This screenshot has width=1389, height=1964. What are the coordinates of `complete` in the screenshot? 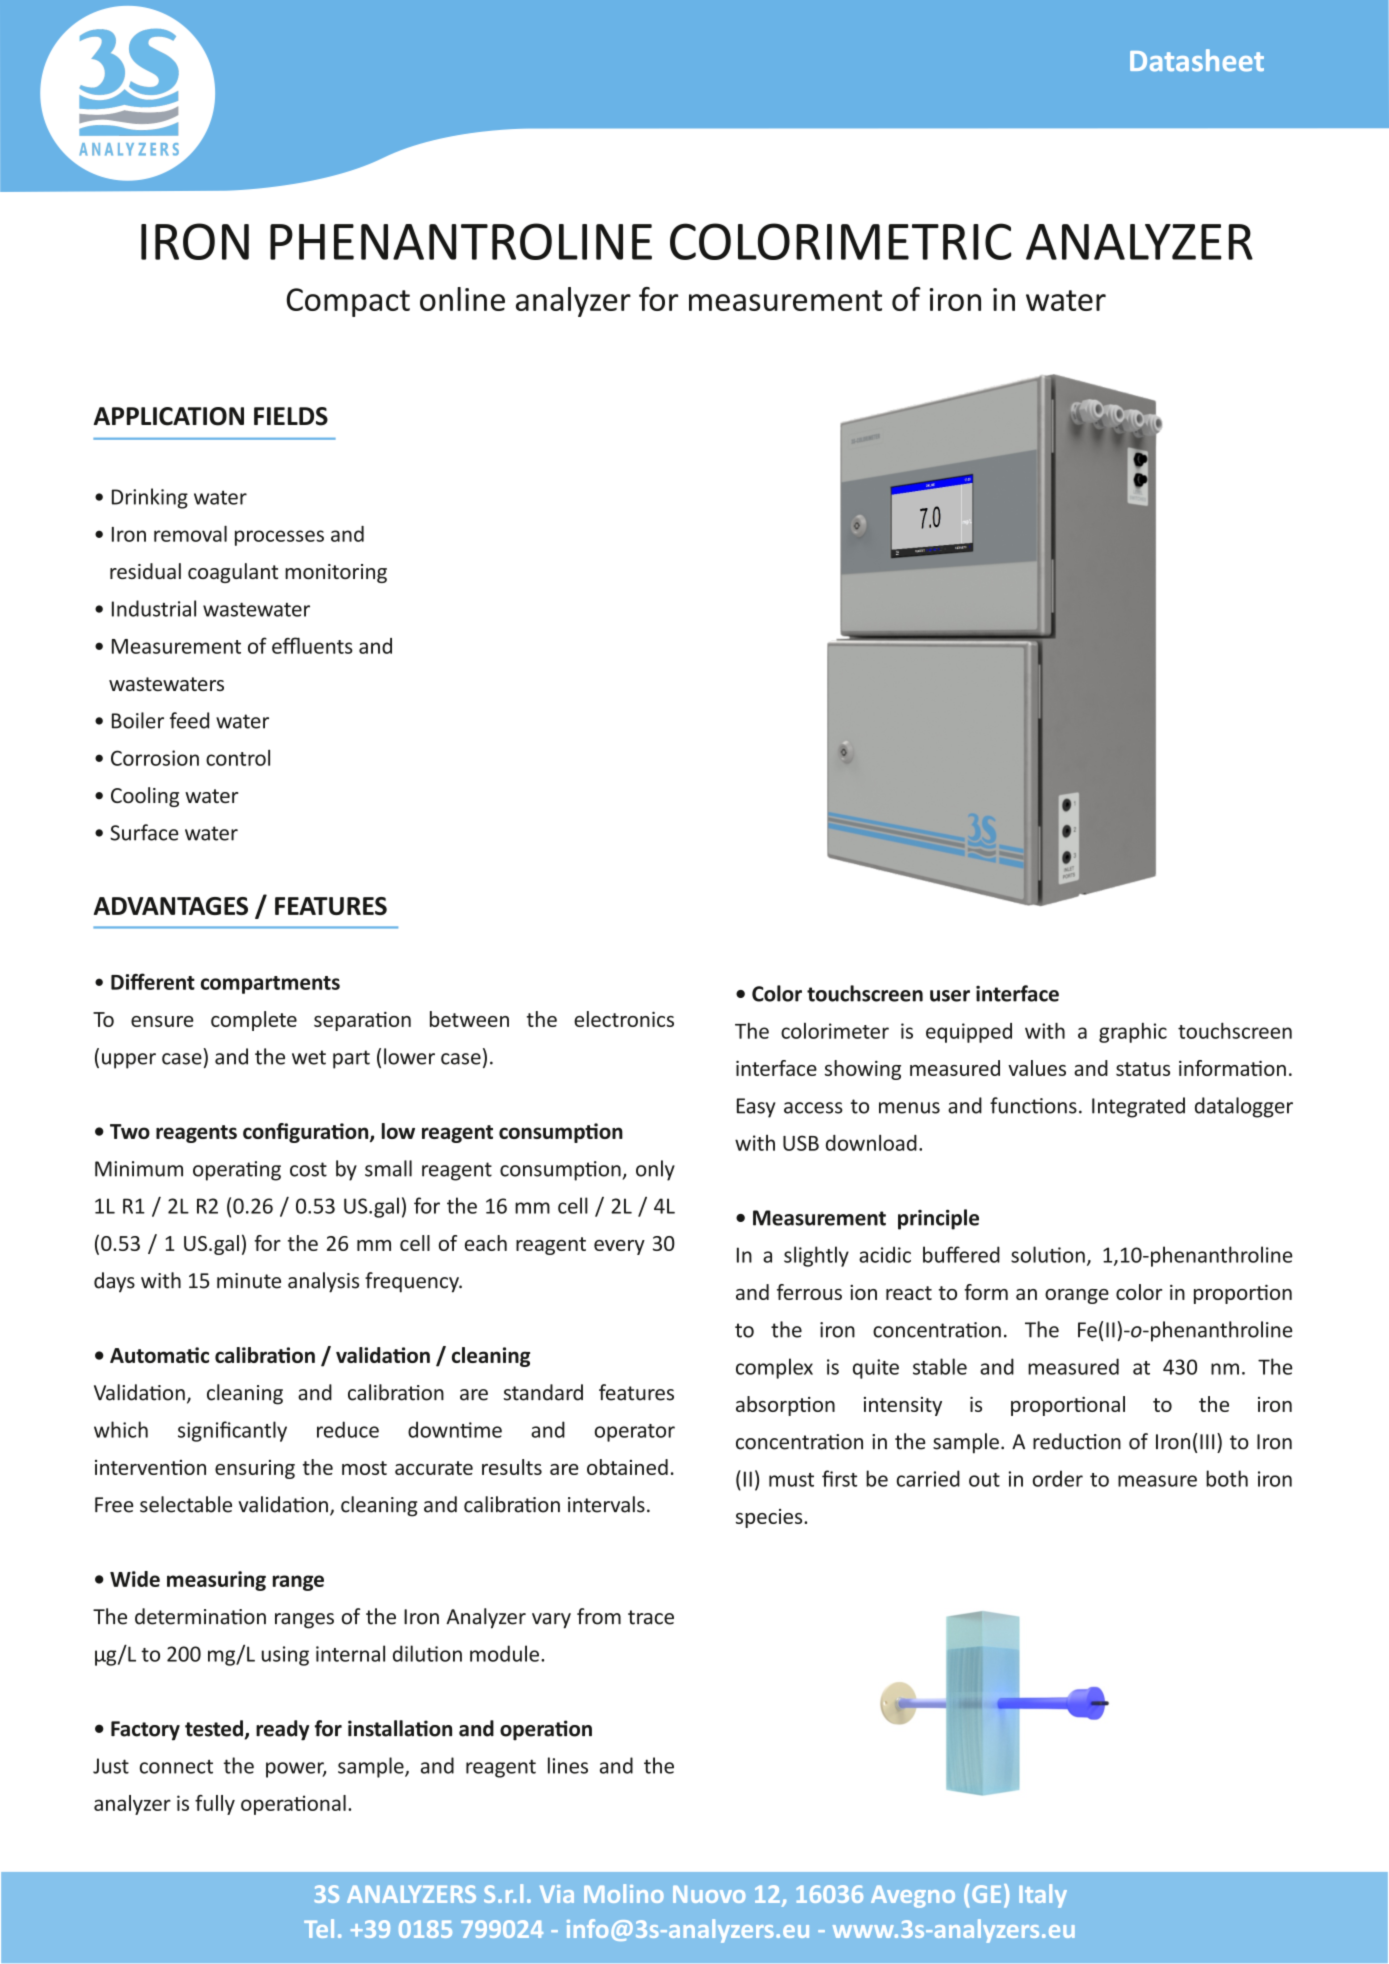 It's located at (254, 1021).
